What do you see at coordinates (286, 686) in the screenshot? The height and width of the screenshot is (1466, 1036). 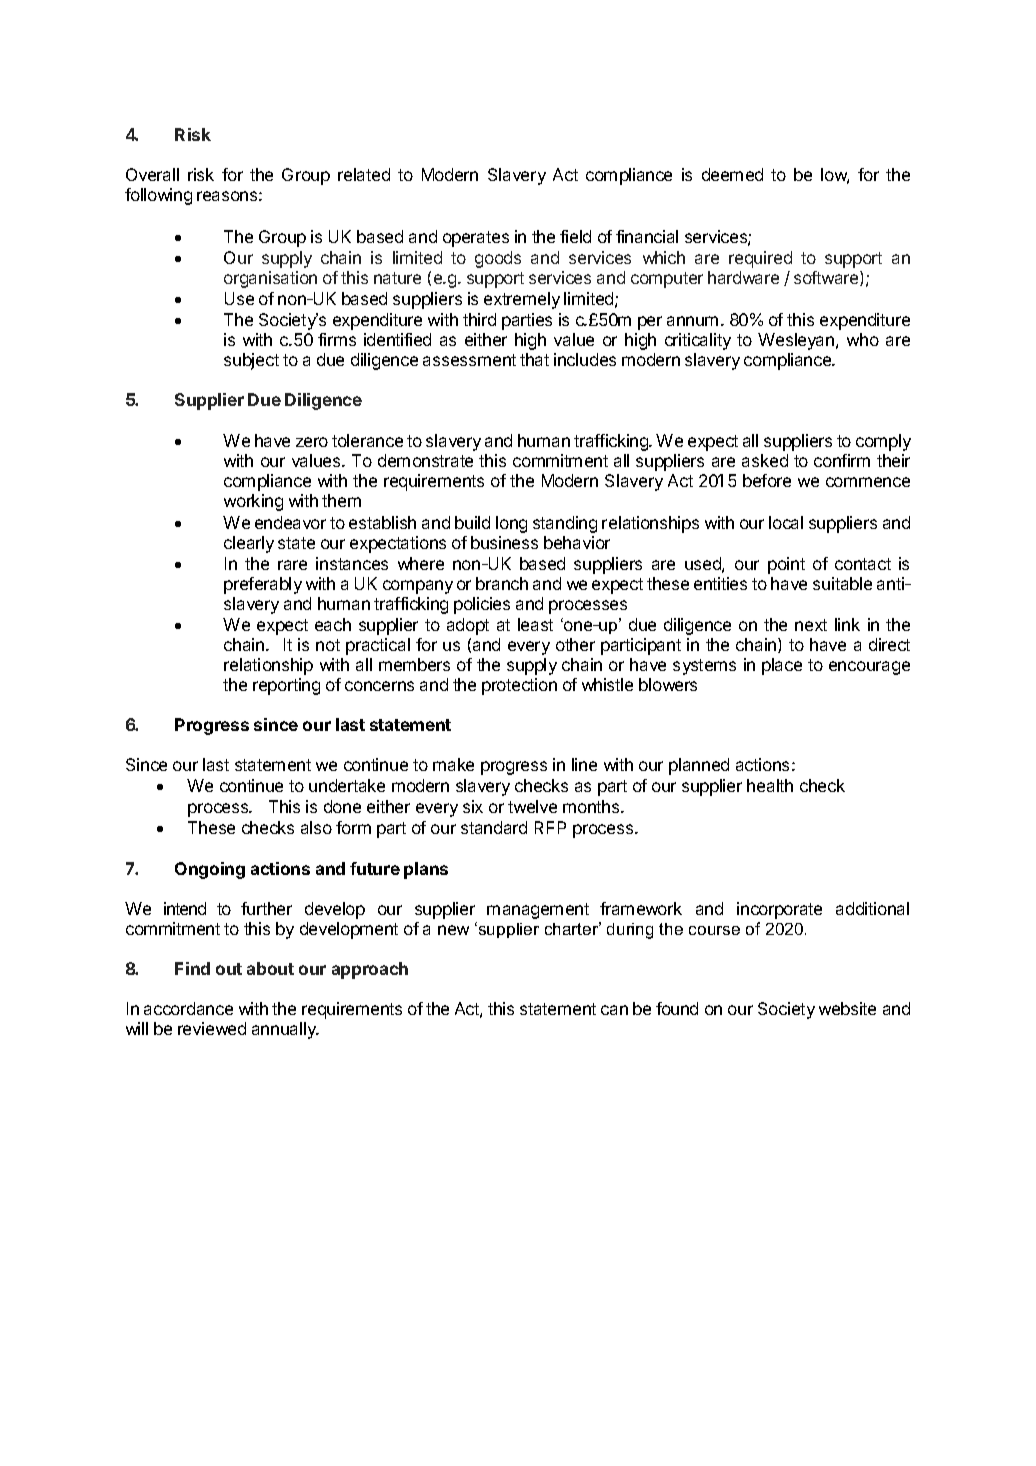 I see `reporting` at bounding box center [286, 686].
